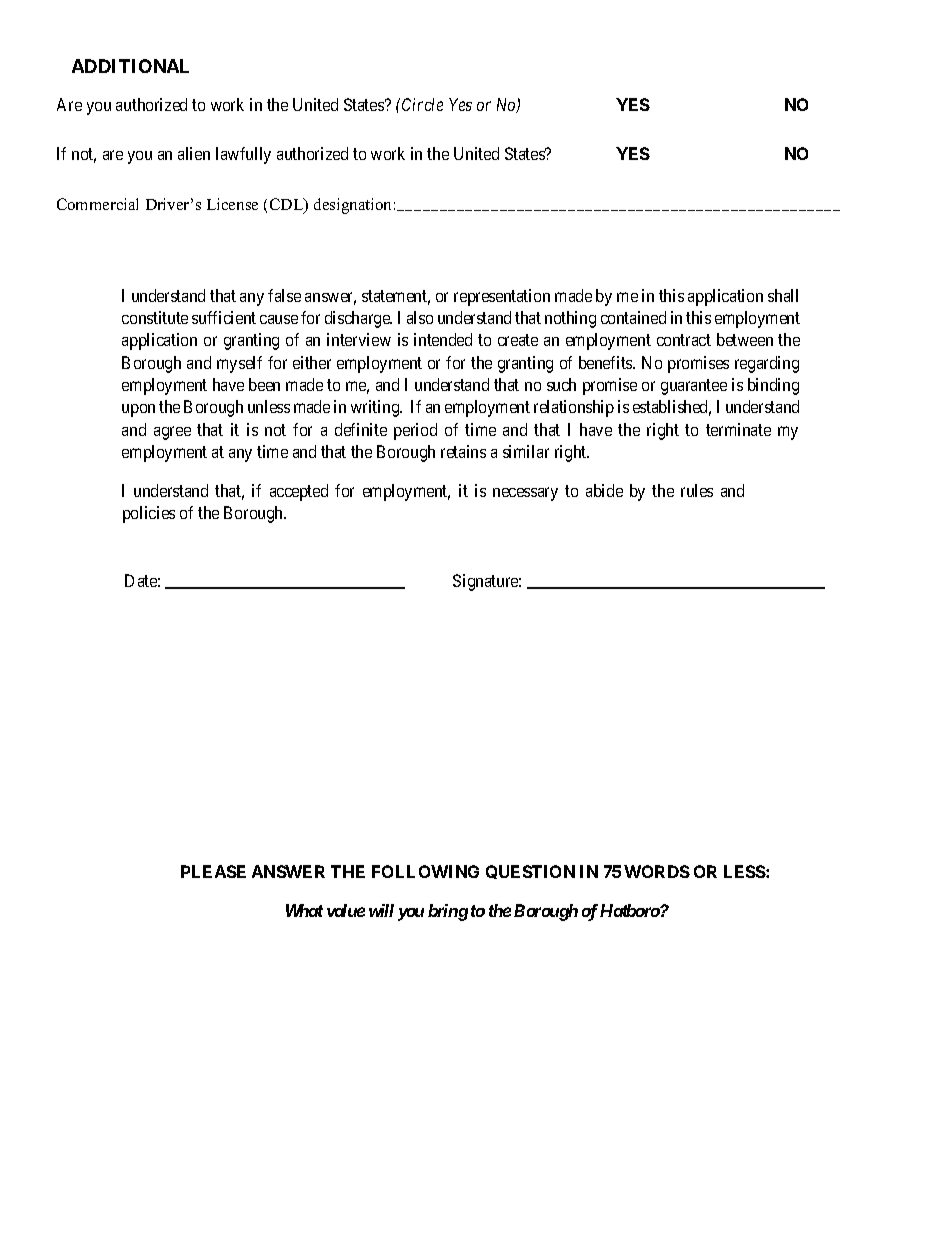 This screenshot has height=1233, width=952. What do you see at coordinates (130, 66) in the screenshot?
I see `ADDITIONAL` at bounding box center [130, 66].
